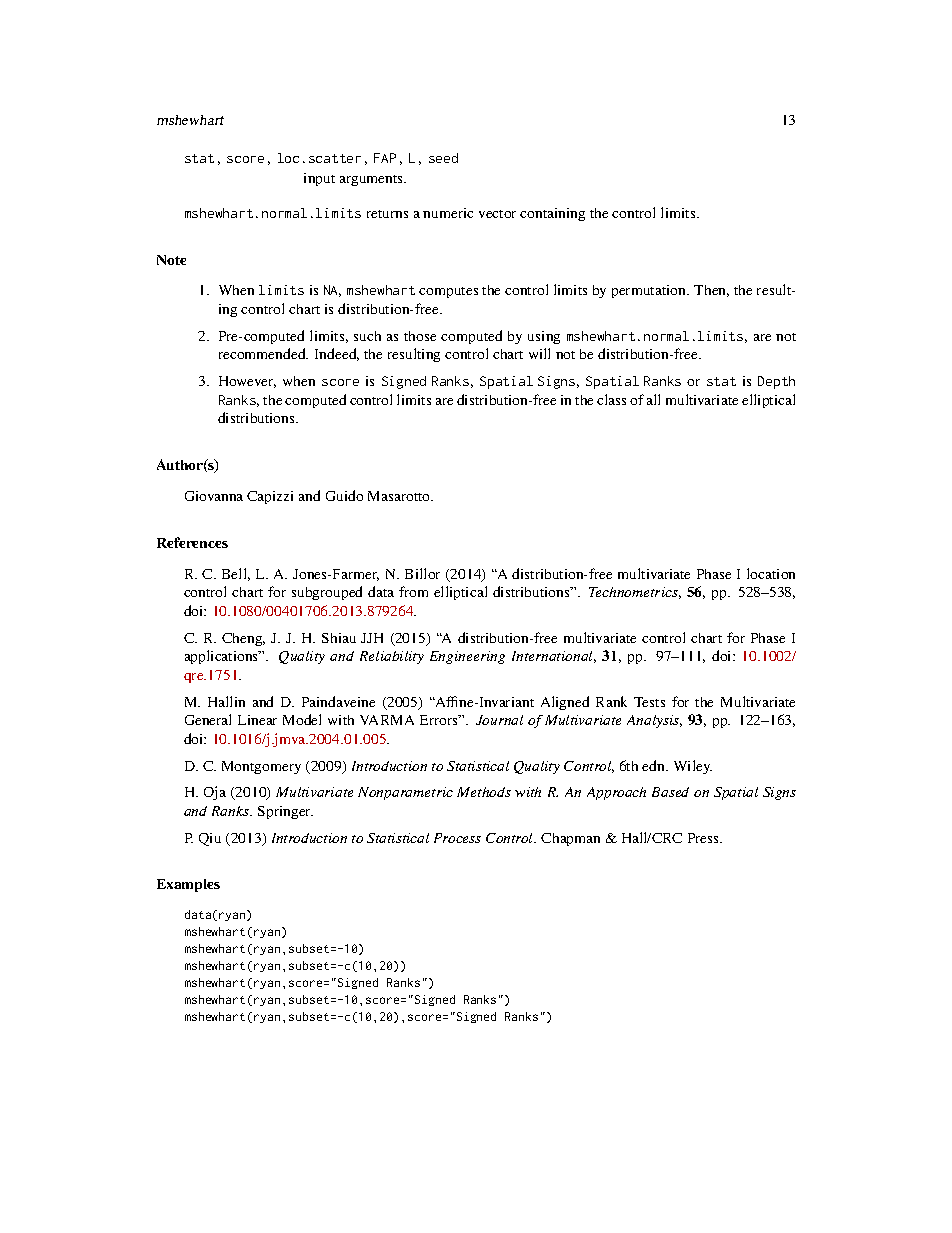 The height and width of the screenshot is (1233, 952). Describe the element at coordinates (214, 496) in the screenshot. I see `Giovanna` at that location.
